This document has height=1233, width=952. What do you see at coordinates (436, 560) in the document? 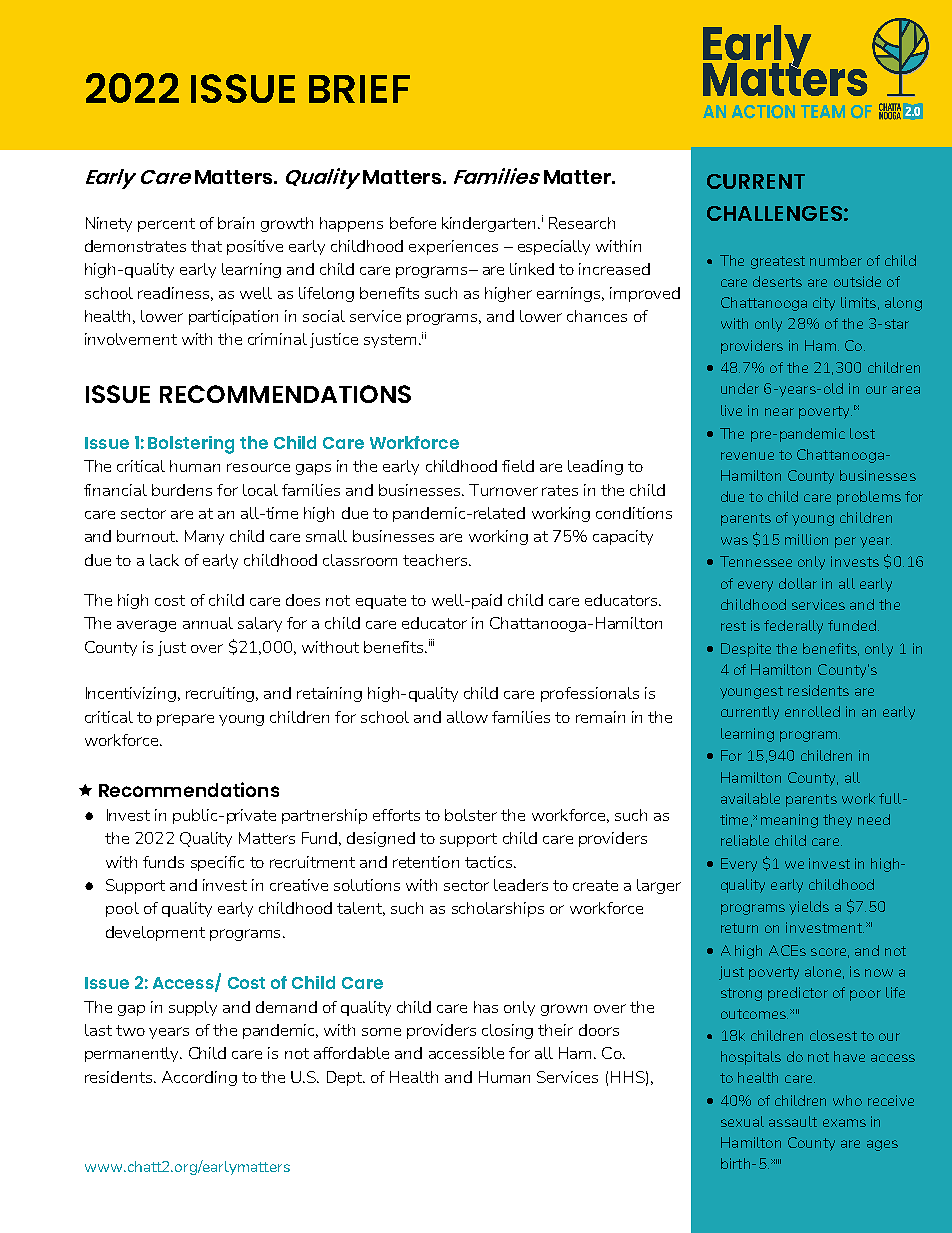
I see `teachers` at bounding box center [436, 560].
